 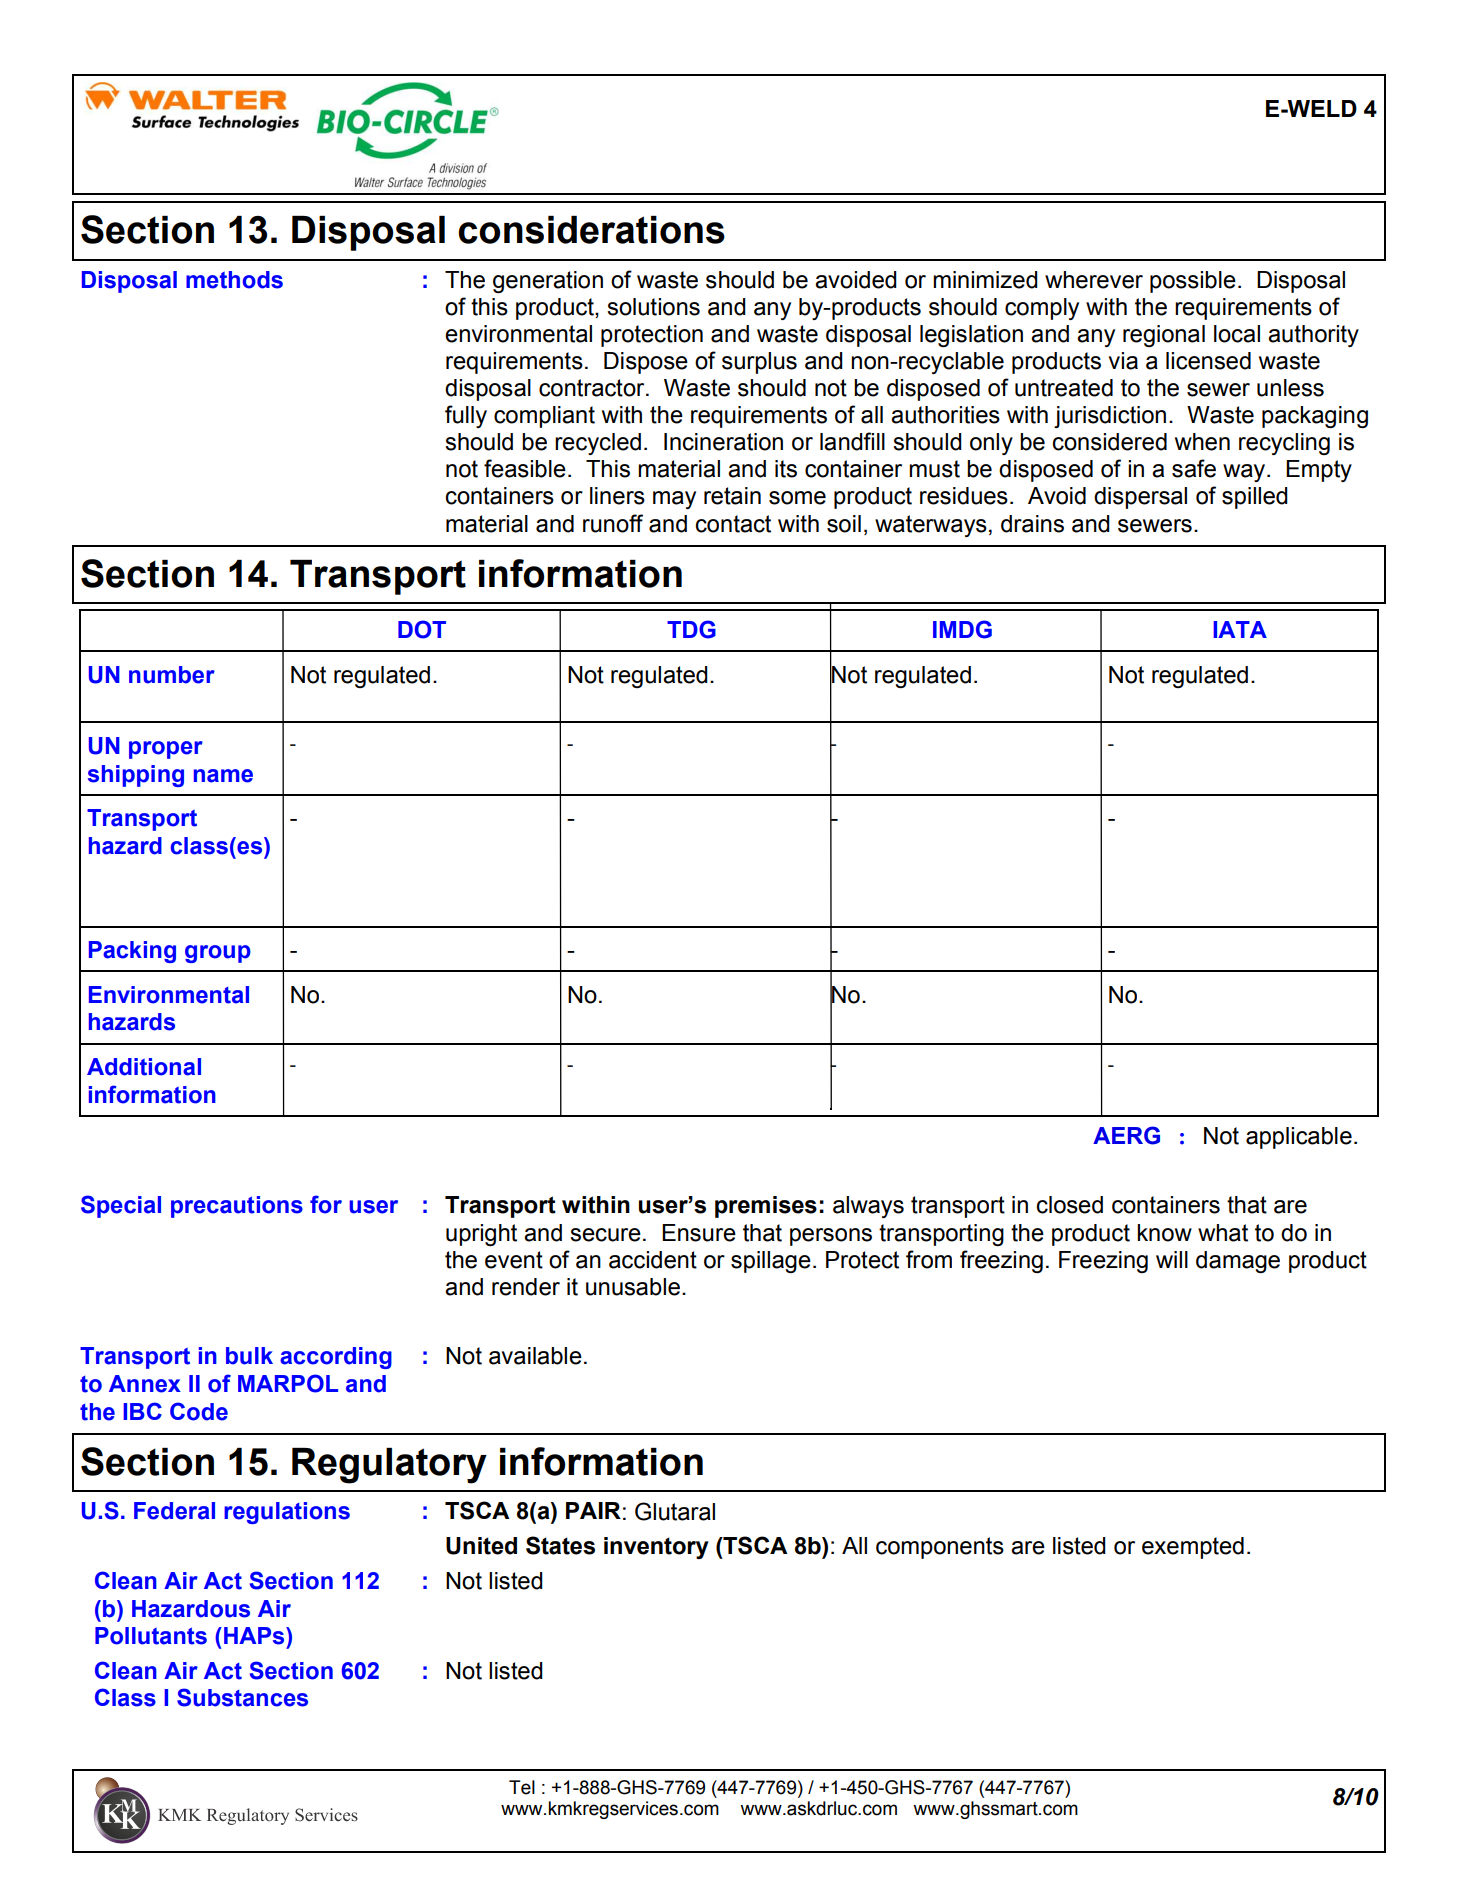 What do you see at coordinates (1193, 1548) in the screenshot?
I see `exempted` at bounding box center [1193, 1548].
